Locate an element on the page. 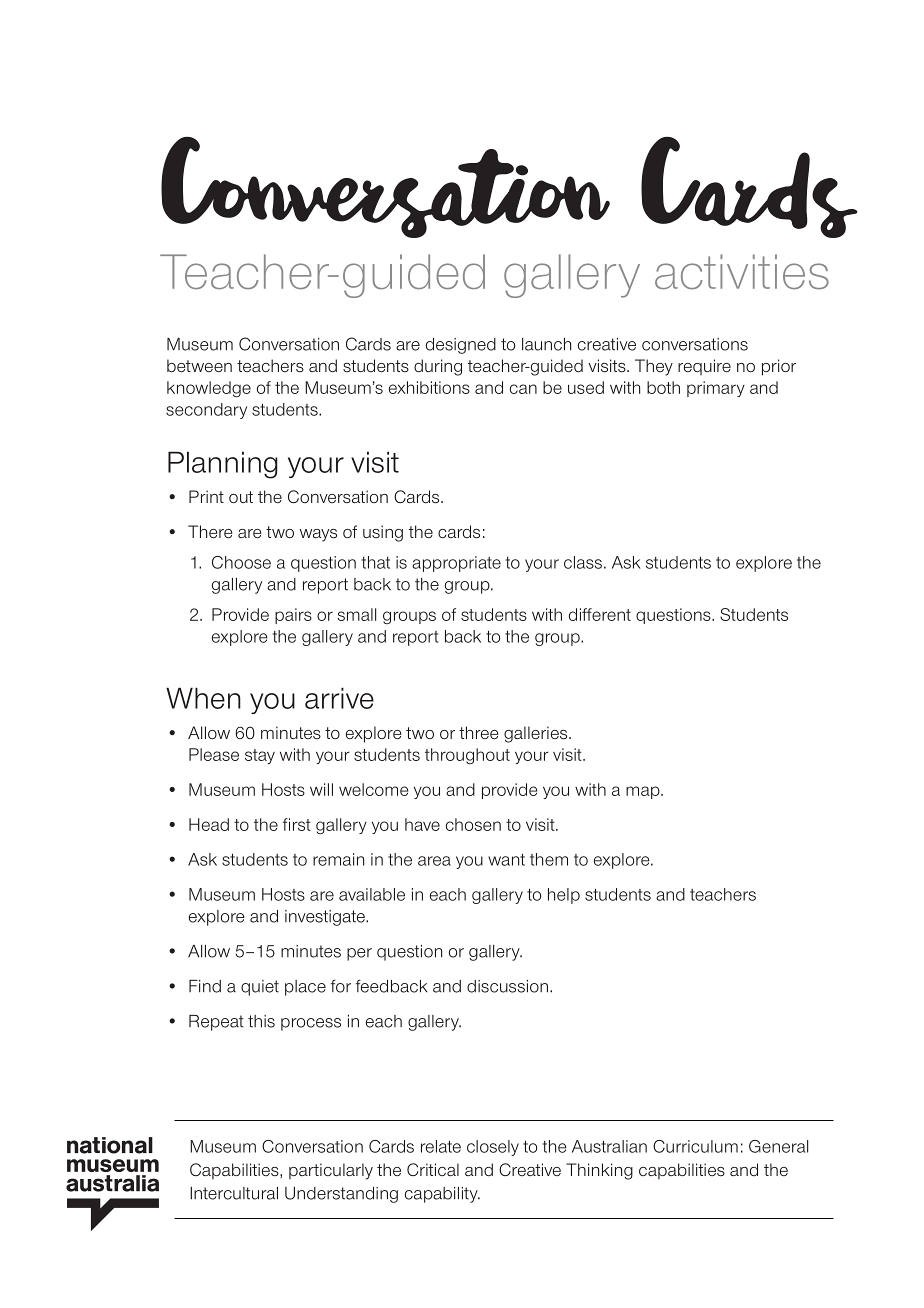  closely is located at coordinates (493, 1148).
